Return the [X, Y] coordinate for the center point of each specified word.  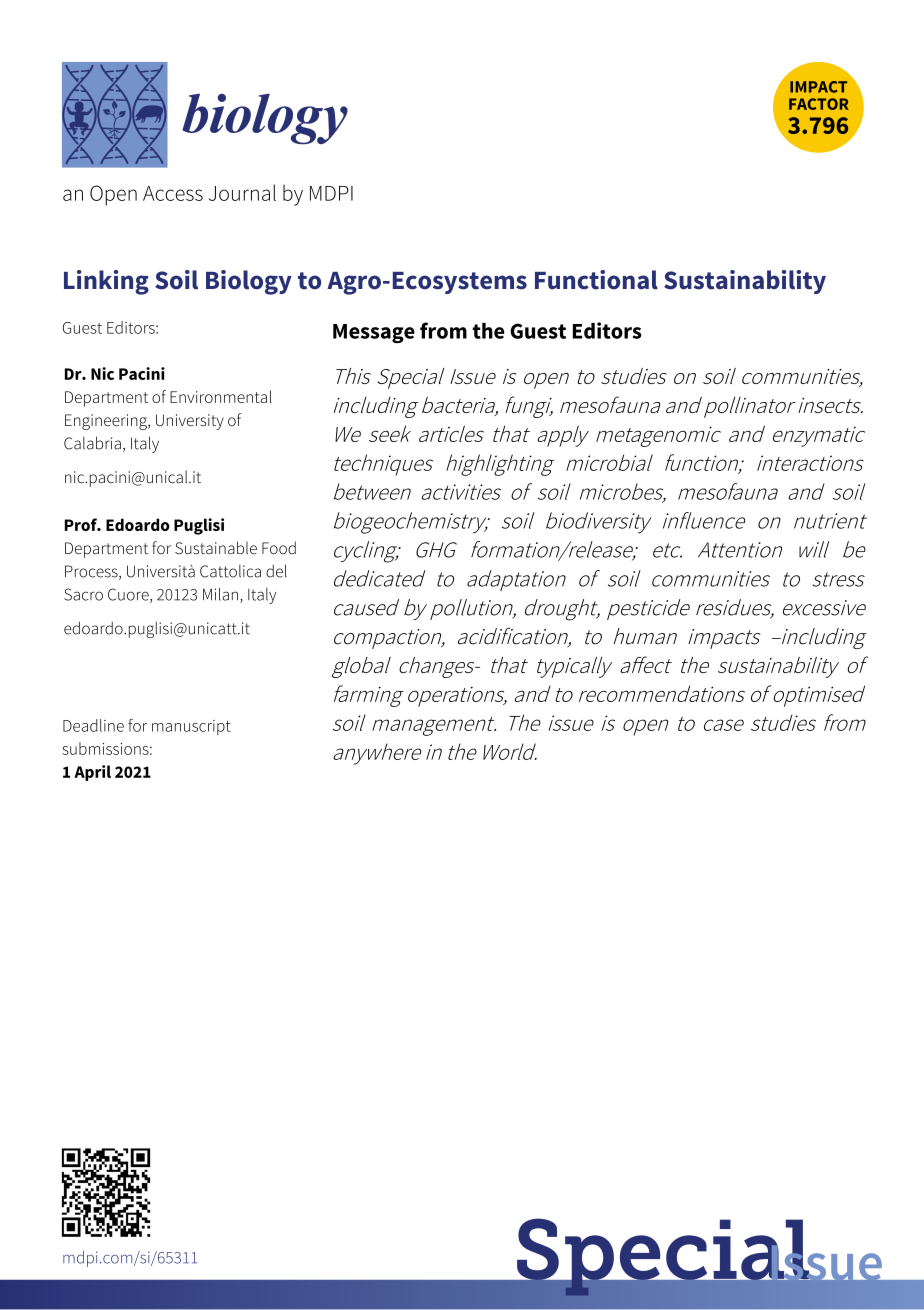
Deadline [93, 725]
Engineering [107, 422]
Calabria [92, 443]
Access [173, 193]
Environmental [221, 396]
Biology [249, 282]
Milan [220, 594]
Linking [106, 282]
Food [279, 547]
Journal [242, 192]
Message [374, 333]
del [276, 571]
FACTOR [819, 104]
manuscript [191, 727]
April [92, 773]
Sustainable [216, 547]
